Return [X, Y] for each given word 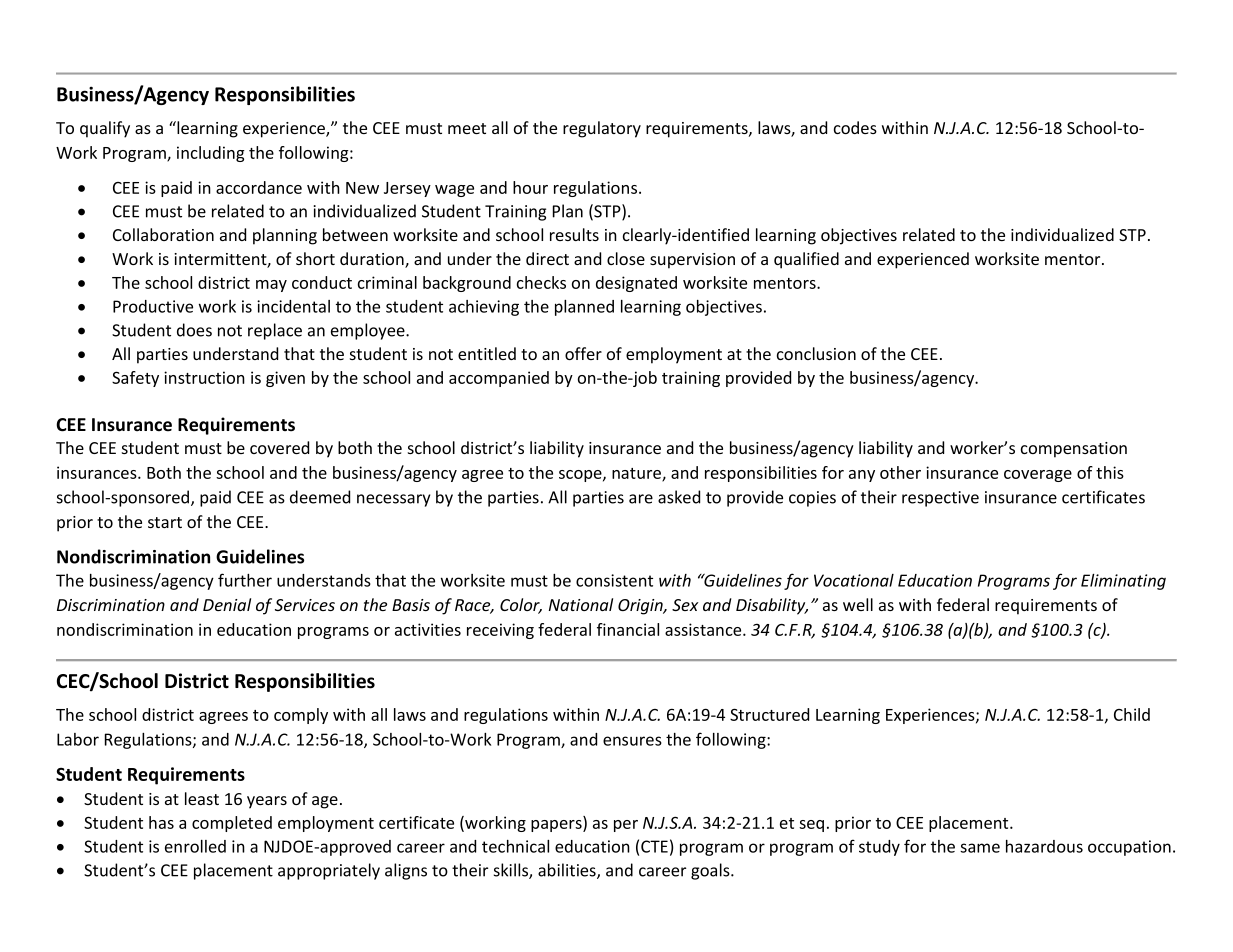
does [194, 330]
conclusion [816, 353]
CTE [654, 846]
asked [679, 497]
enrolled [195, 846]
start [165, 522]
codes [855, 127]
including [211, 154]
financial [628, 629]
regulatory [602, 129]
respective [940, 499]
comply [301, 716]
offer [583, 353]
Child [1132, 714]
